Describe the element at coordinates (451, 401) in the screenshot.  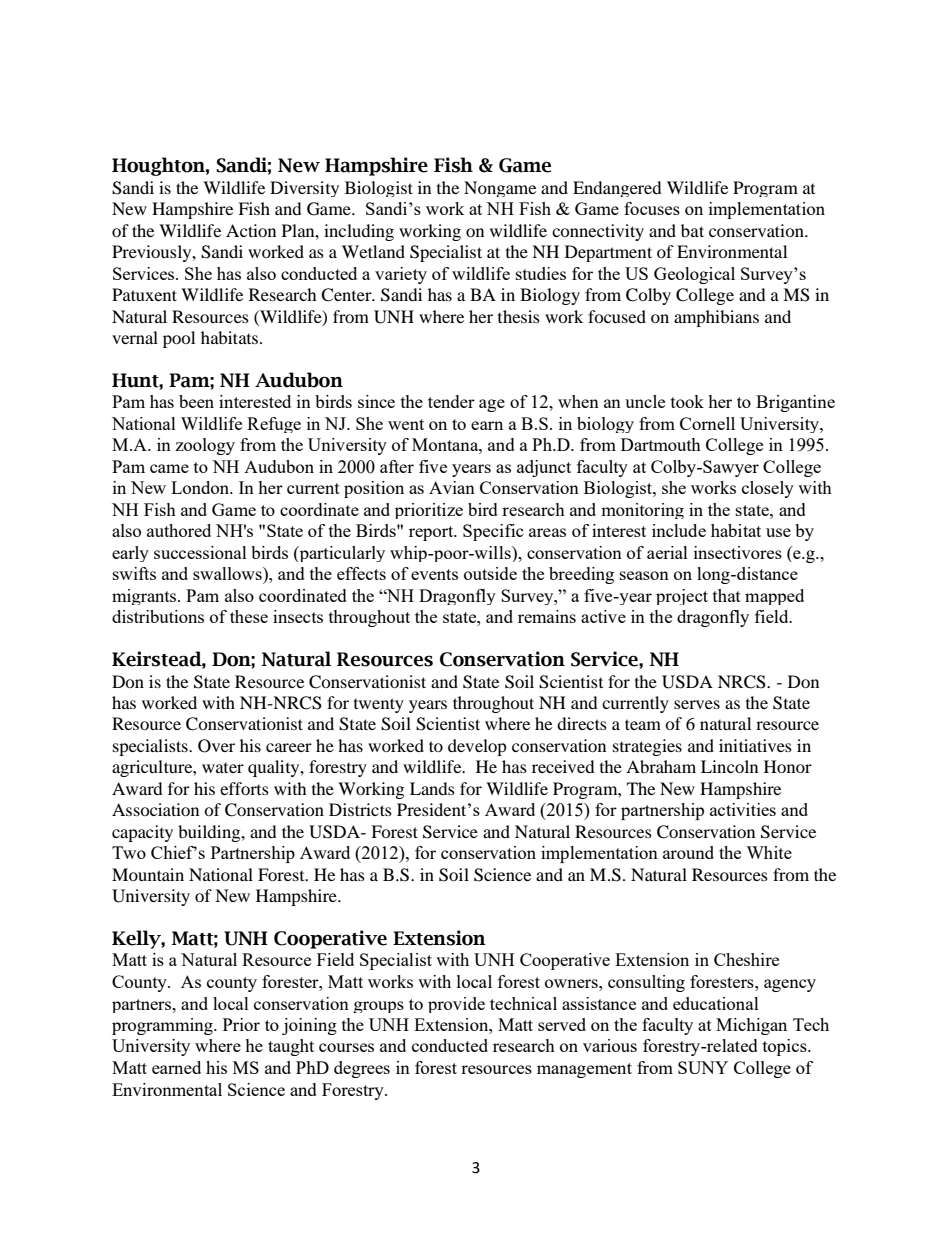
I see `tender` at that location.
